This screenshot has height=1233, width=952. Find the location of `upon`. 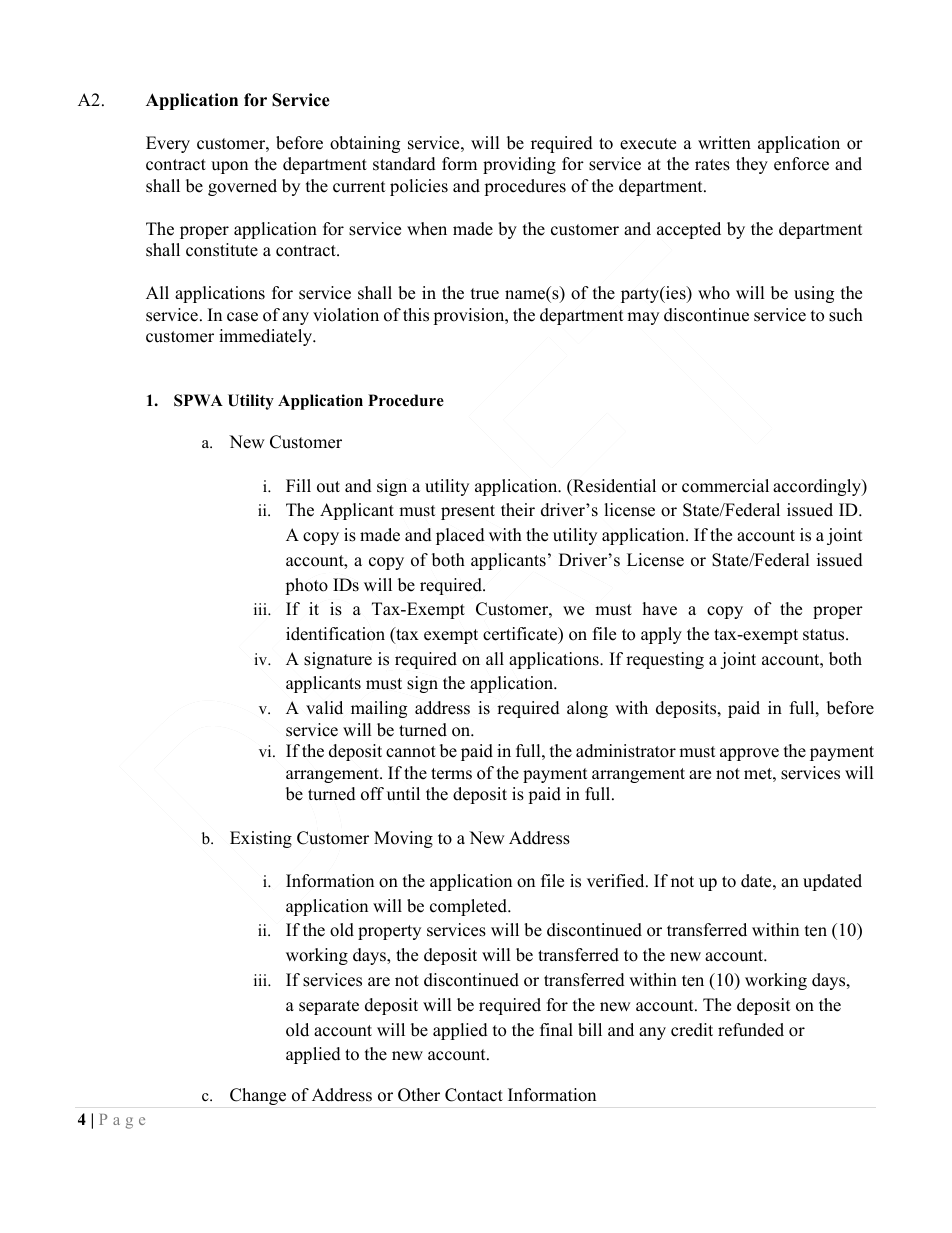

upon is located at coordinates (229, 167).
